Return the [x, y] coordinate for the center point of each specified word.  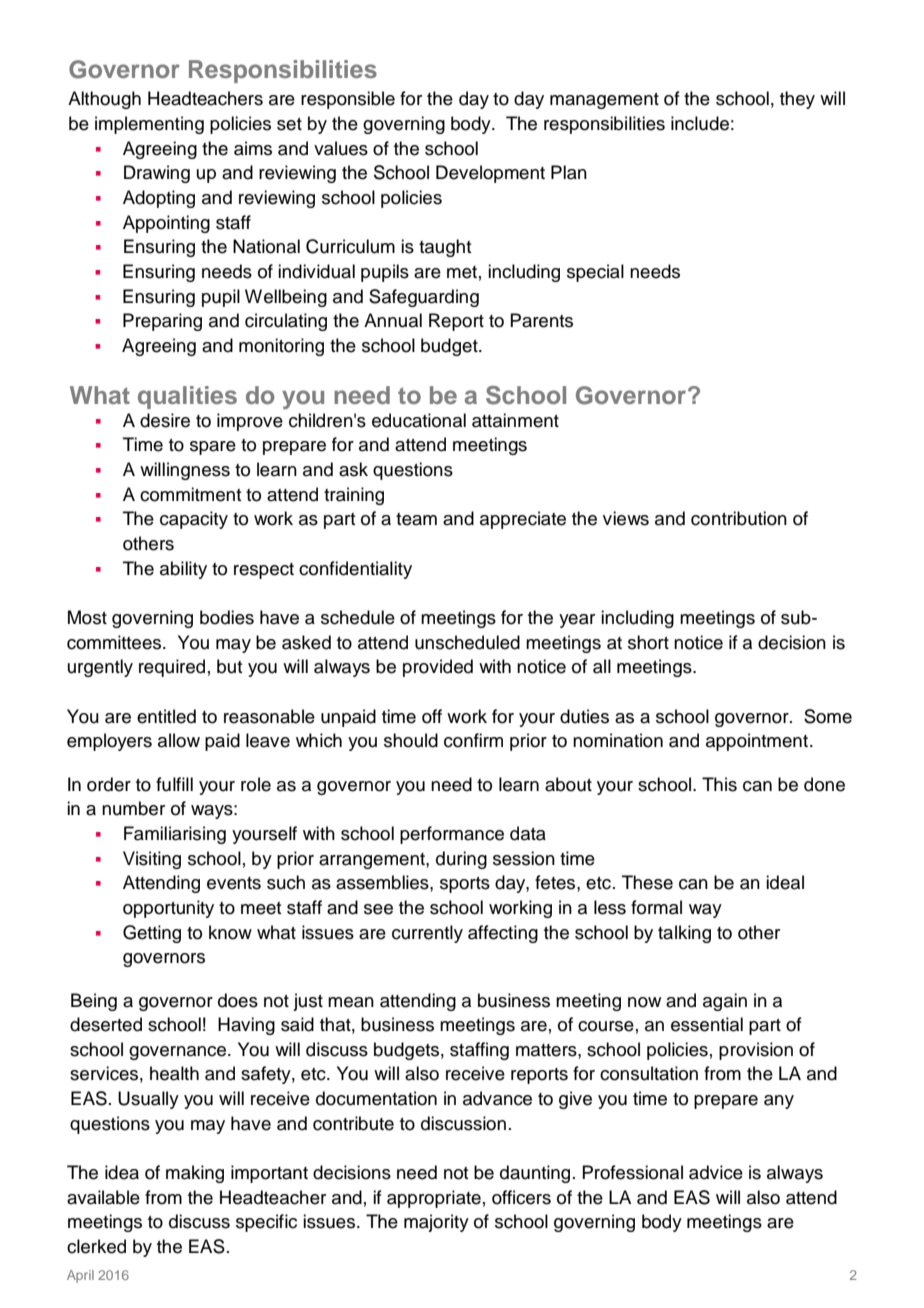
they [797, 100]
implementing [149, 125]
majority [436, 1223]
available [103, 1197]
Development [490, 174]
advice [716, 1172]
